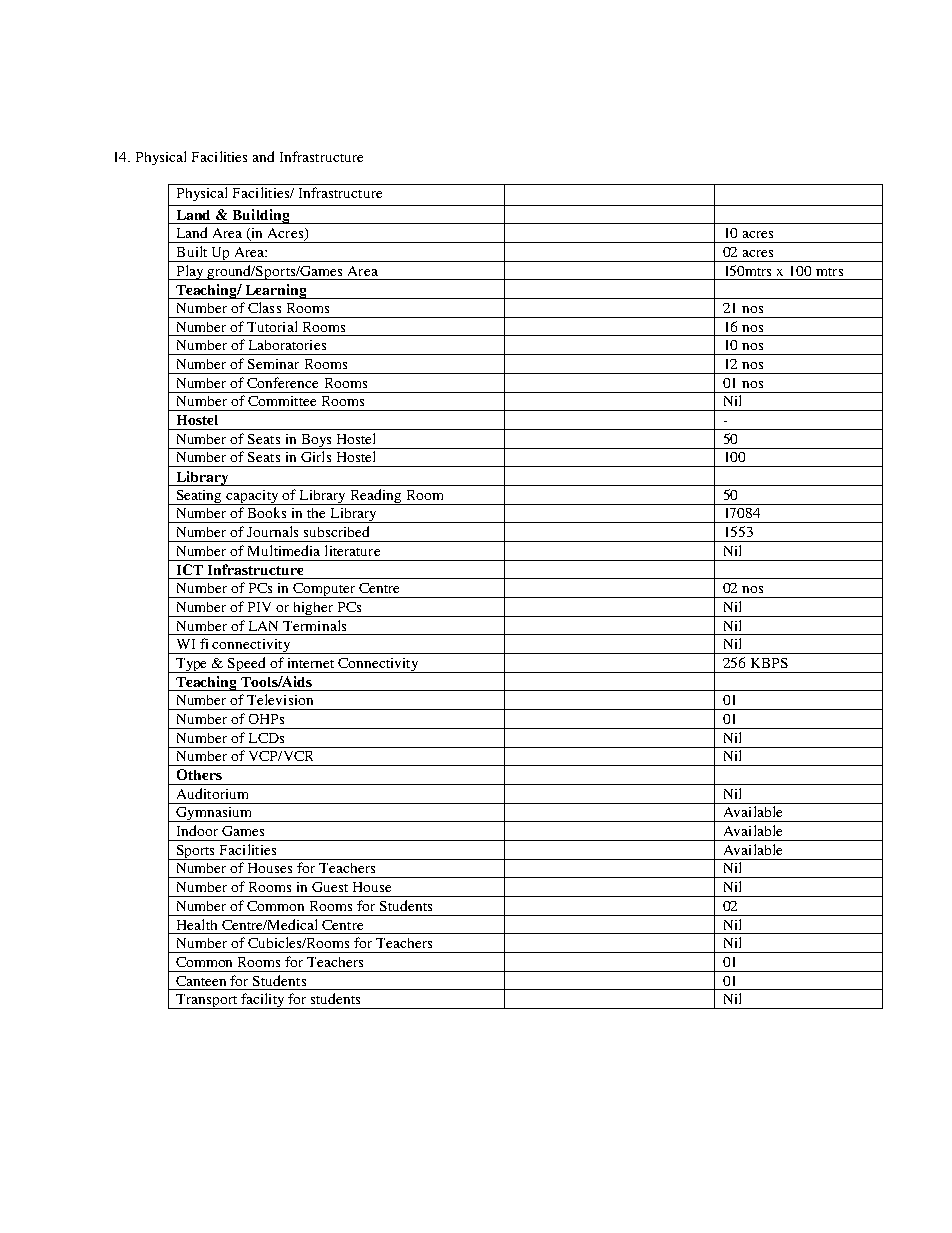 This screenshot has height=1233, width=952. Describe the element at coordinates (376, 497) in the screenshot. I see `Reading` at that location.
